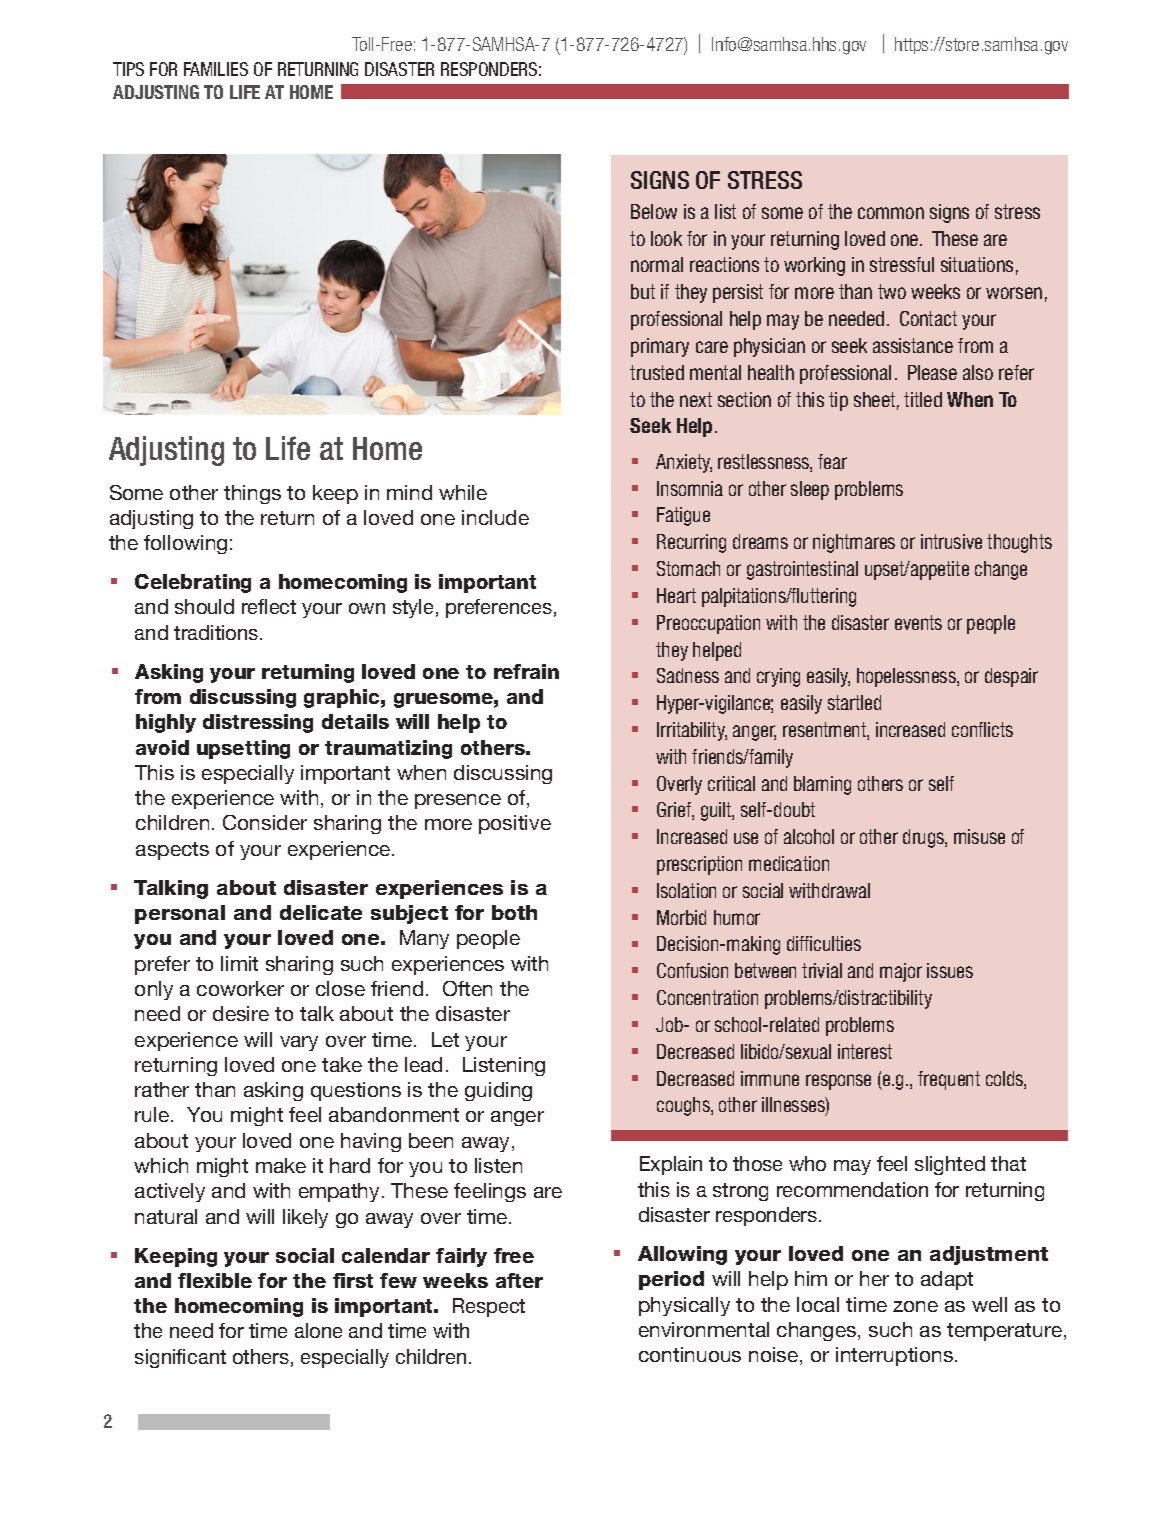  I want to click on flexible, so click(215, 1280).
